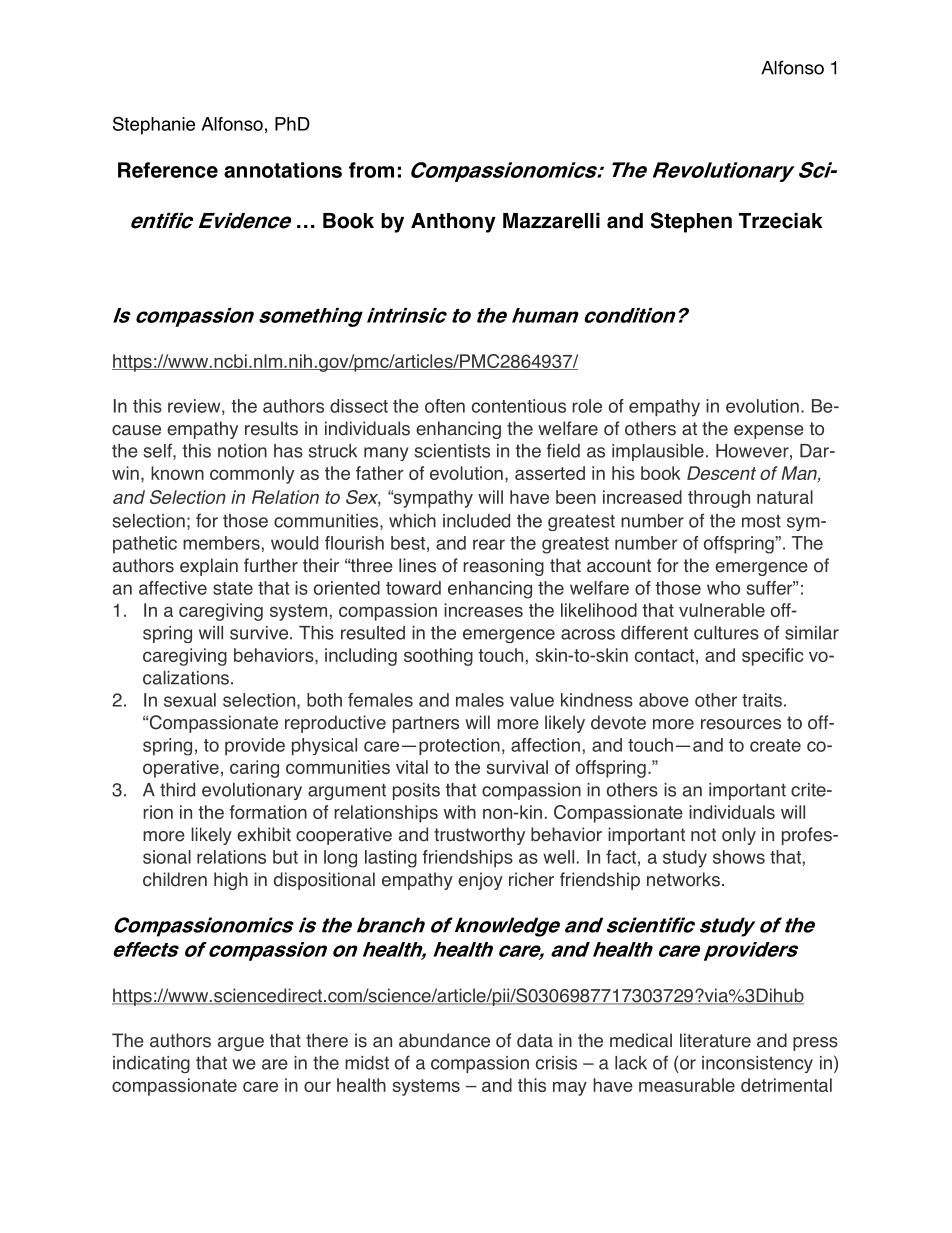 The width and height of the page is (952, 1233). Describe the element at coordinates (444, 1040) in the page. I see `abundance` at that location.
